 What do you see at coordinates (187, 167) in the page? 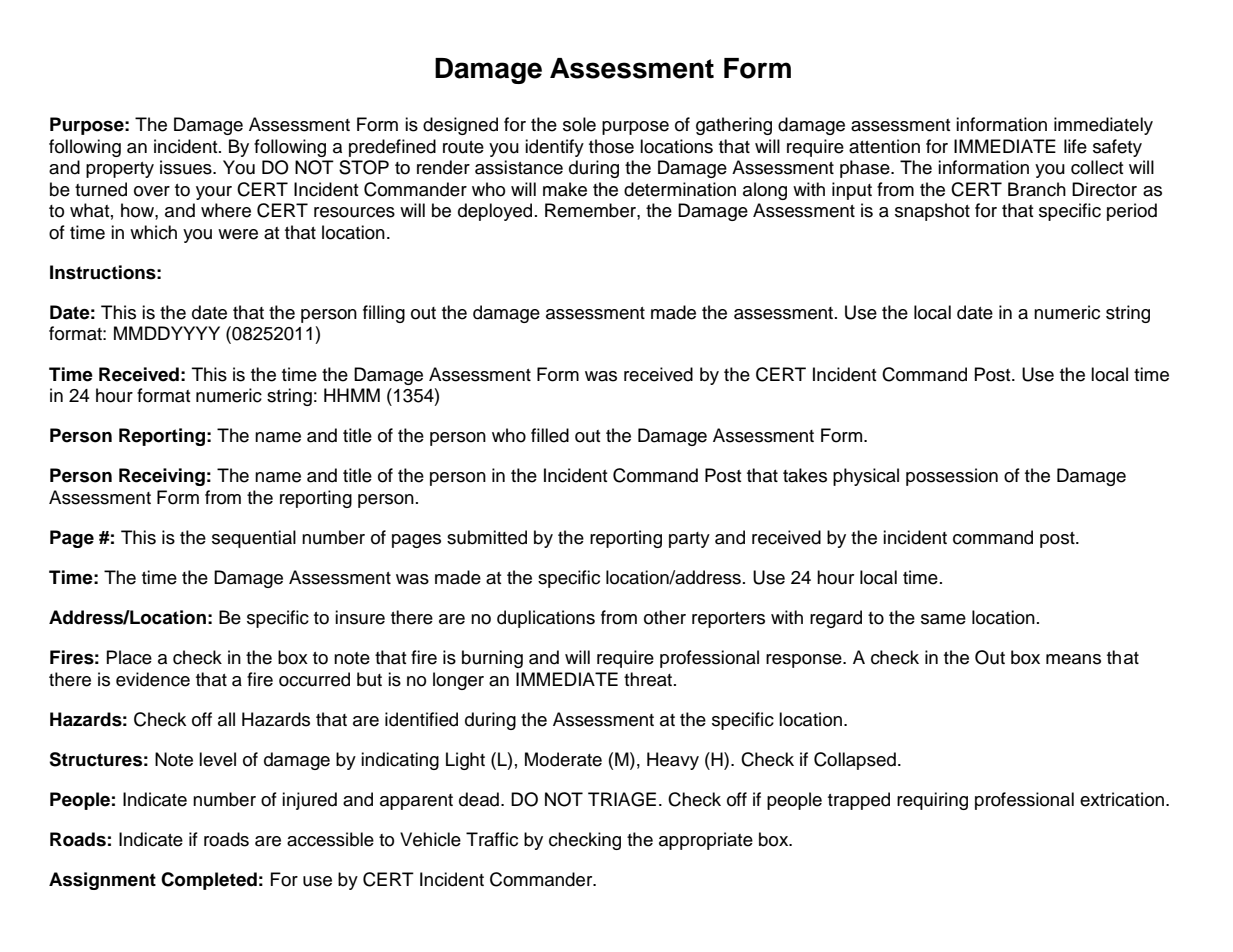
I see `issues` at bounding box center [187, 167].
